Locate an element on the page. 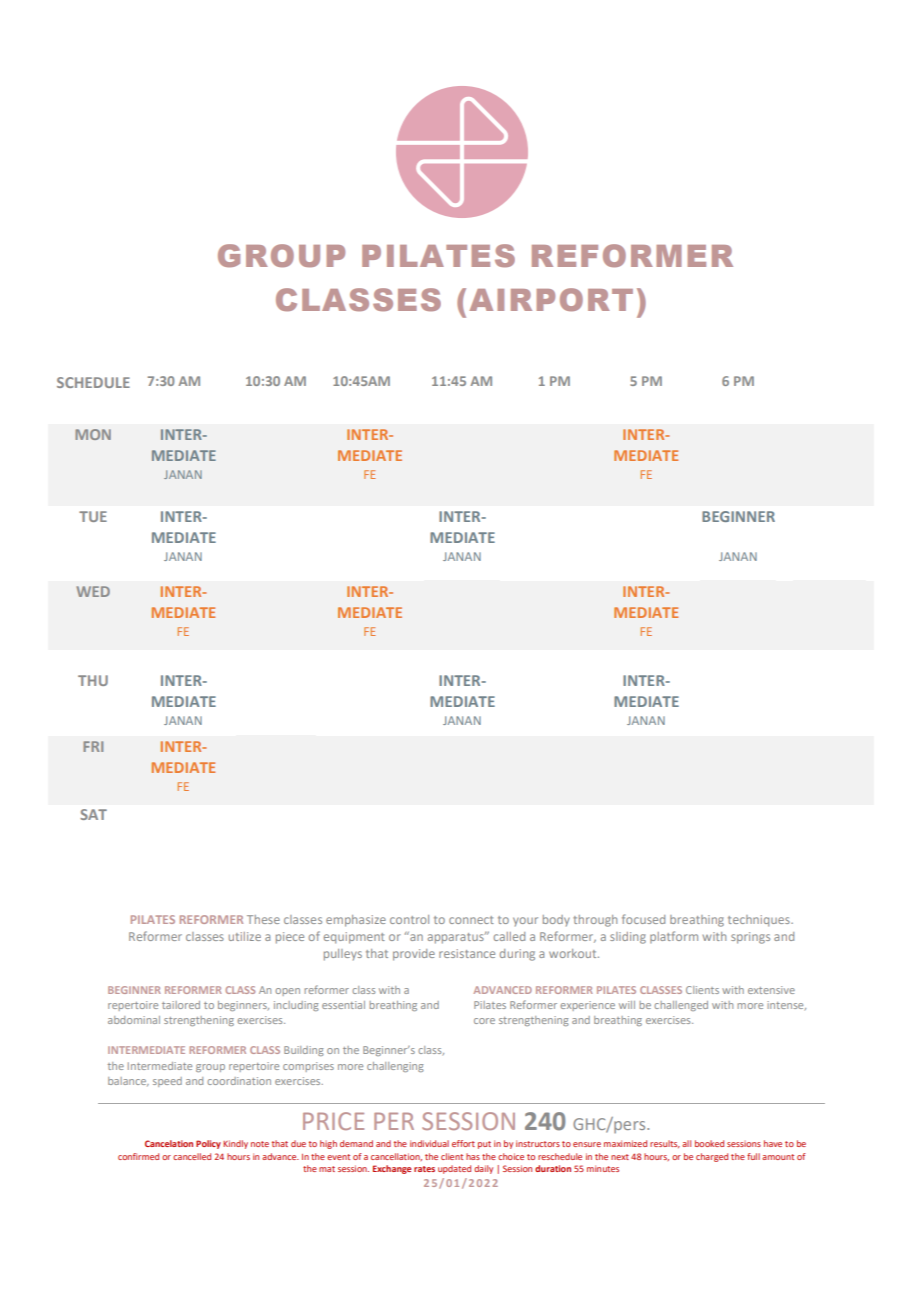 This image has width=924, height=1308. TUE is located at coordinates (93, 516).
